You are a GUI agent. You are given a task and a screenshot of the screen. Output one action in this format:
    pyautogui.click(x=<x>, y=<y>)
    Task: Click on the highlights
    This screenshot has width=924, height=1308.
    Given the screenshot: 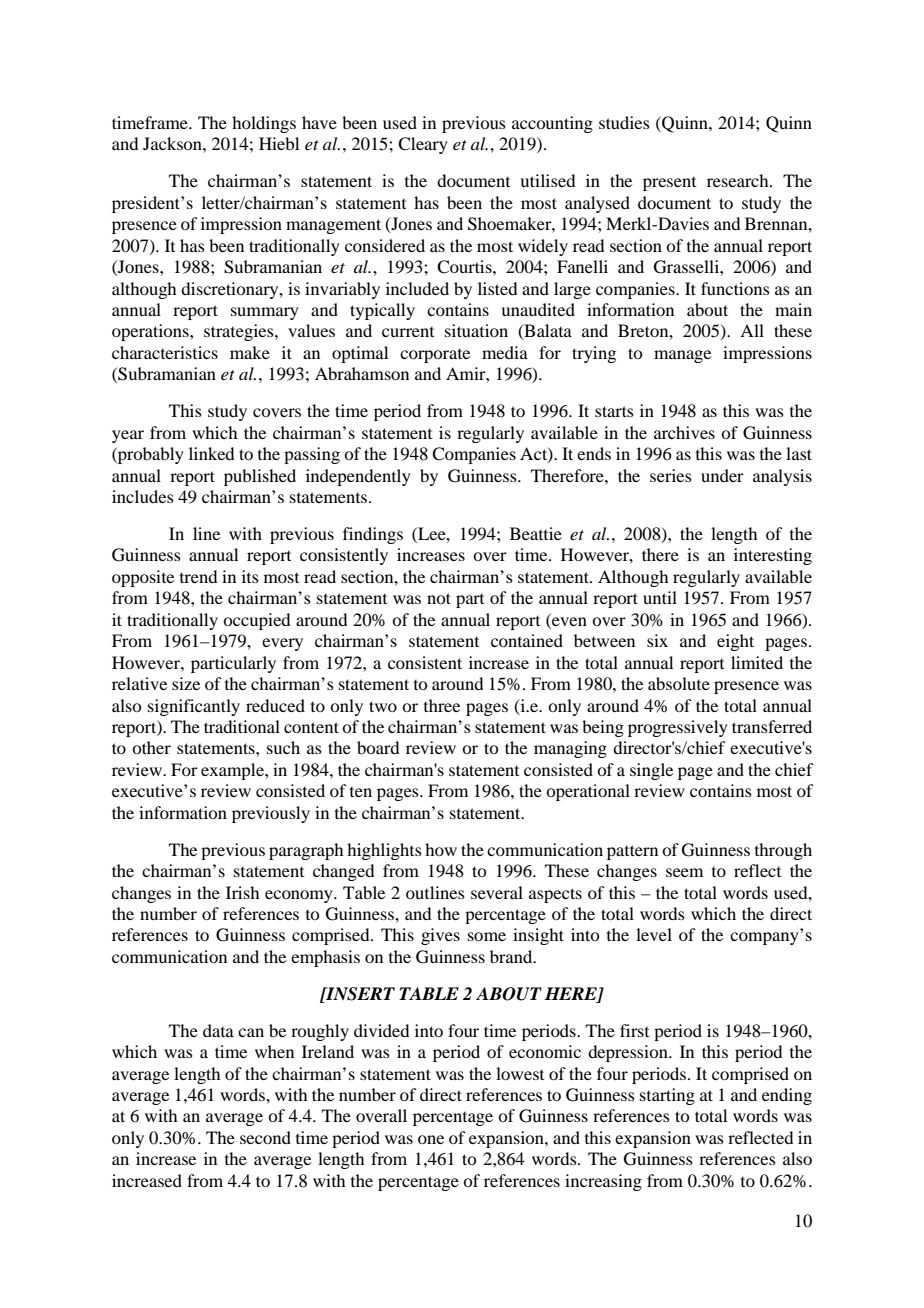 What is the action you would take?
    pyautogui.click(x=384, y=851)
